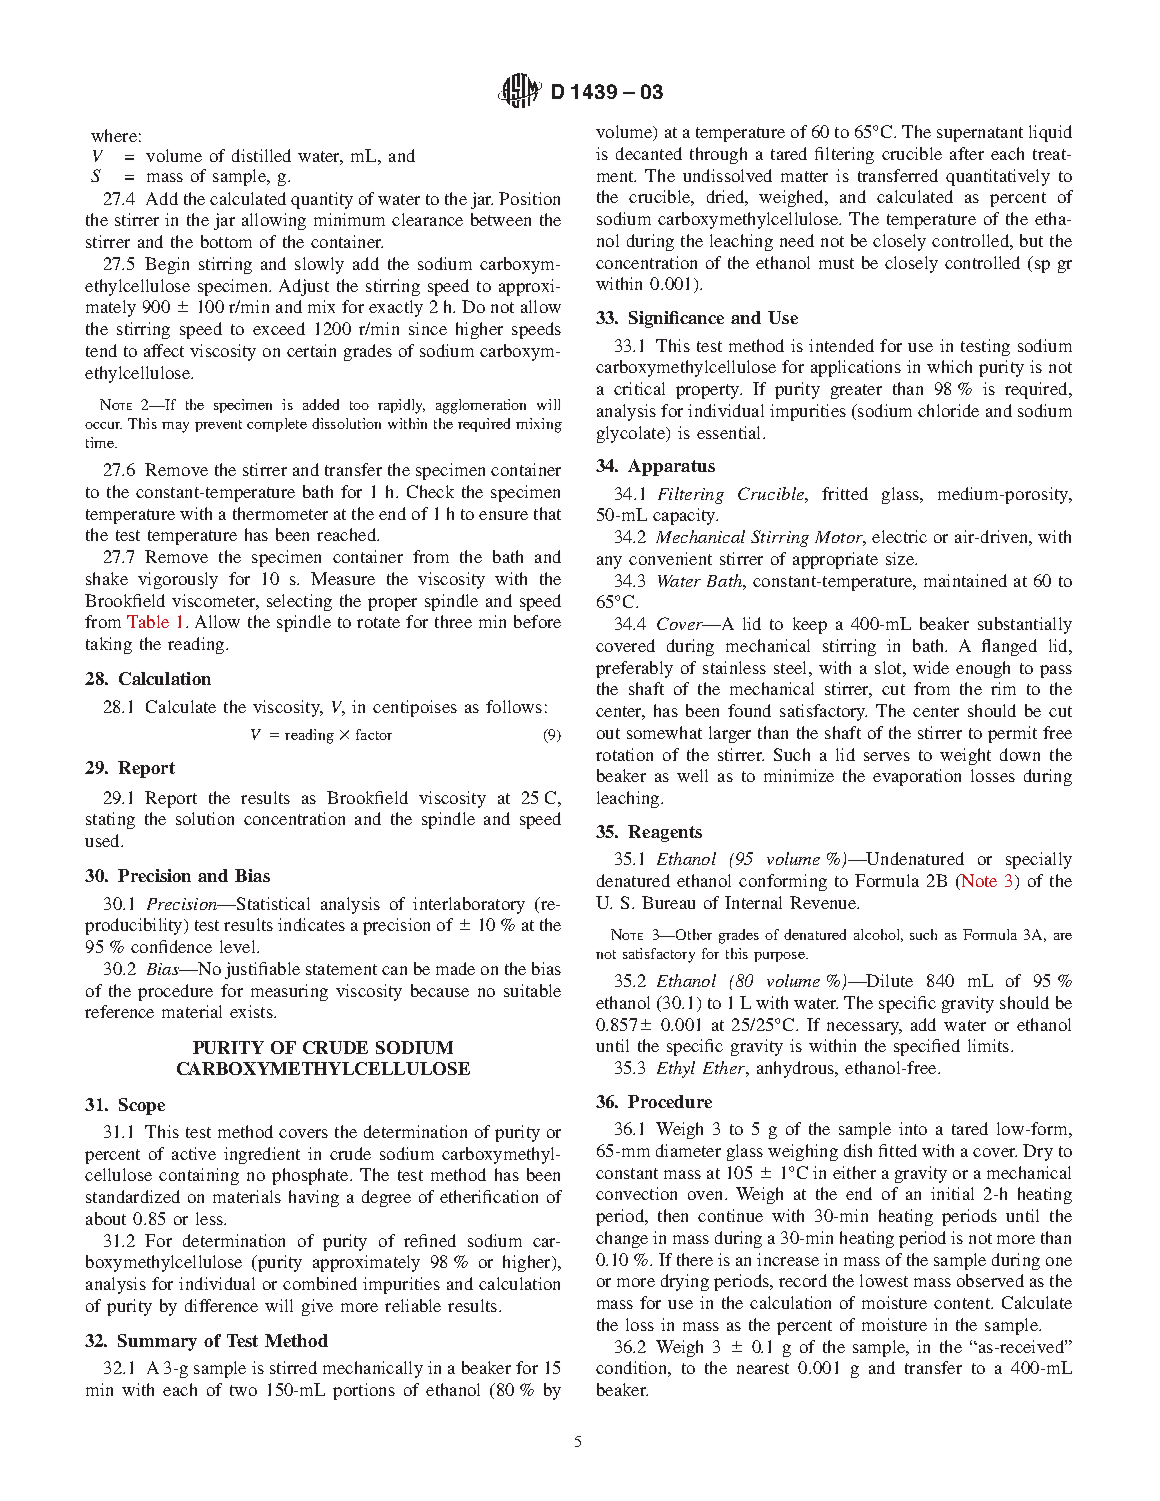 The image size is (1160, 1501). What do you see at coordinates (110, 820) in the screenshot?
I see `stating` at bounding box center [110, 820].
